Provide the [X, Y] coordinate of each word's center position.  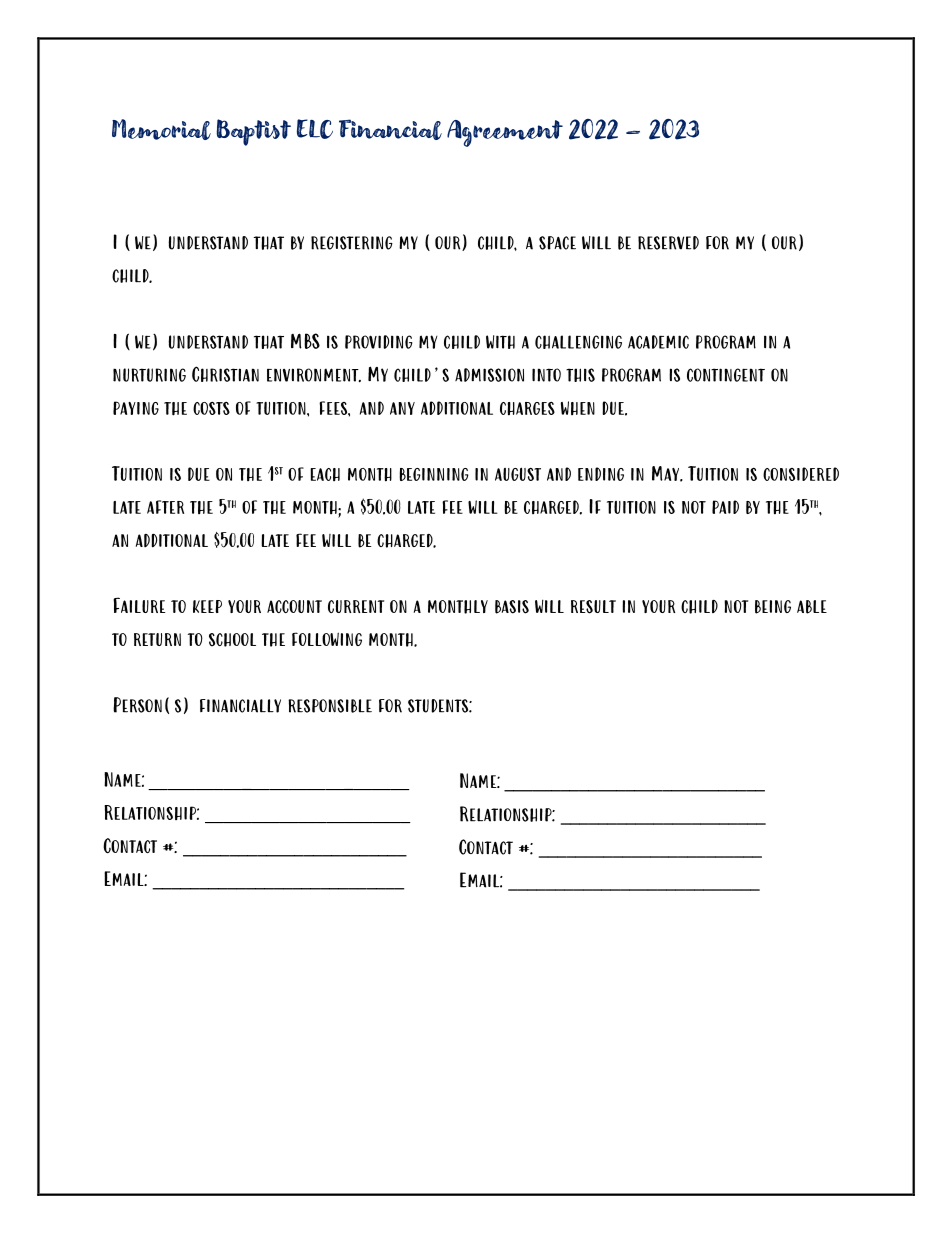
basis [512, 607]
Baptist [254, 132]
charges [527, 409]
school [232, 640]
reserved [668, 243]
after [165, 507]
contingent [726, 375]
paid [725, 507]
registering [352, 243]
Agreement [505, 133]
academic [658, 342]
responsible [330, 706]
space [557, 243]
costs [211, 408]
